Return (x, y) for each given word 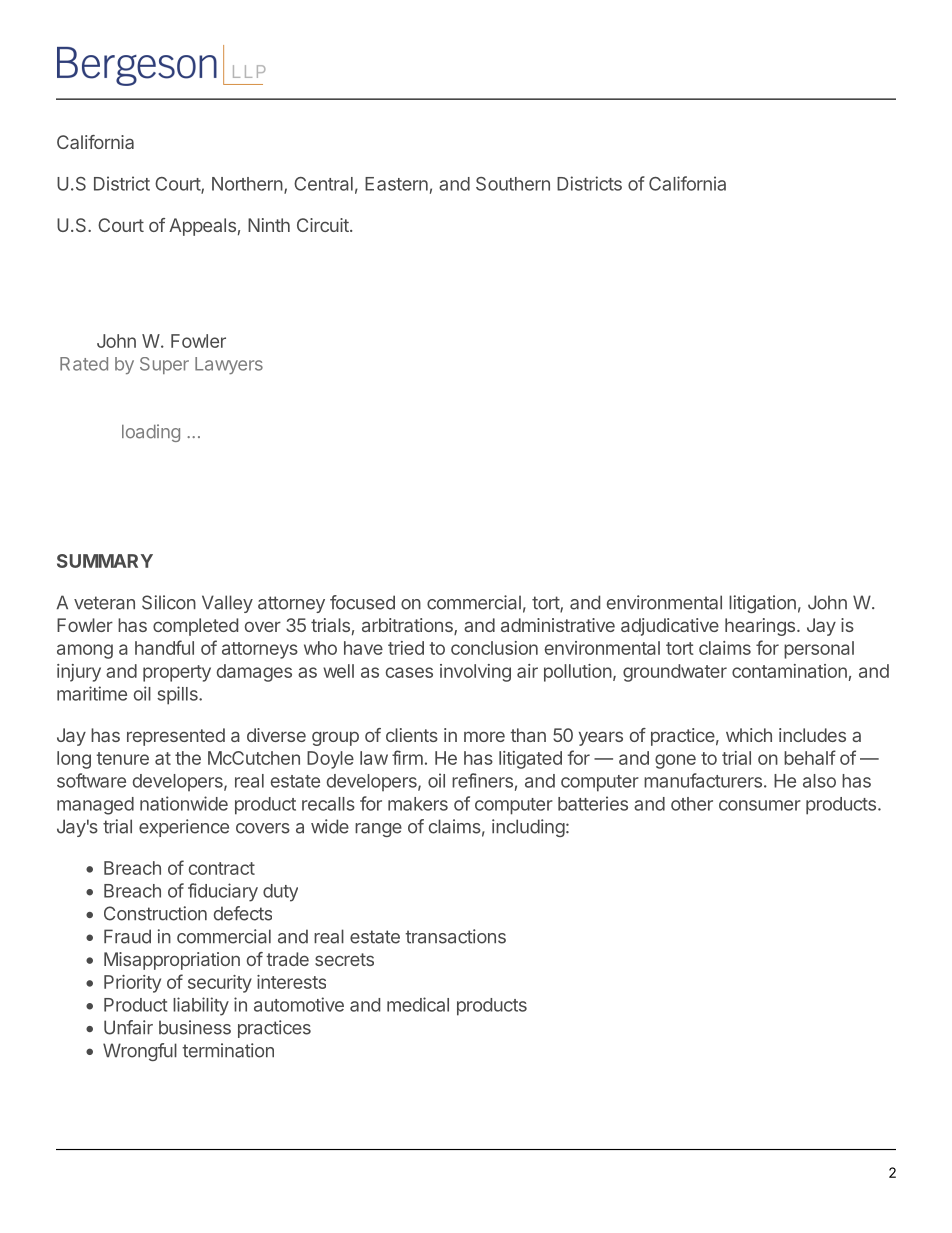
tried (406, 648)
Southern (513, 184)
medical (418, 1004)
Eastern (396, 184)
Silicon (169, 602)
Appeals (202, 227)
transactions (455, 936)
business (195, 1027)
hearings (760, 627)
